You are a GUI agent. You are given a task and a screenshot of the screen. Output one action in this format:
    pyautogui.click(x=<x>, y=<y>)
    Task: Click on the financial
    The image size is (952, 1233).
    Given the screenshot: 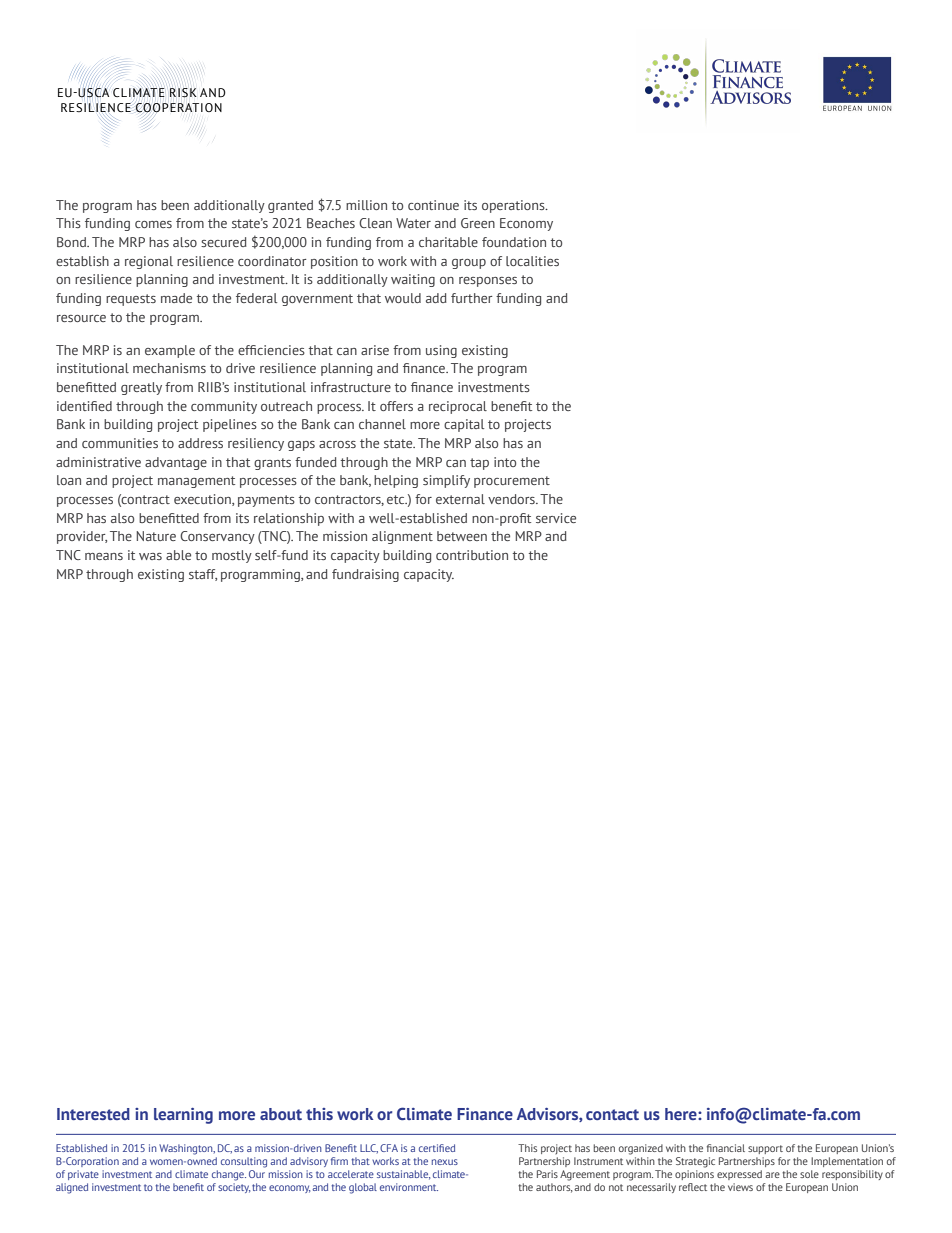 What is the action you would take?
    pyautogui.click(x=726, y=1148)
